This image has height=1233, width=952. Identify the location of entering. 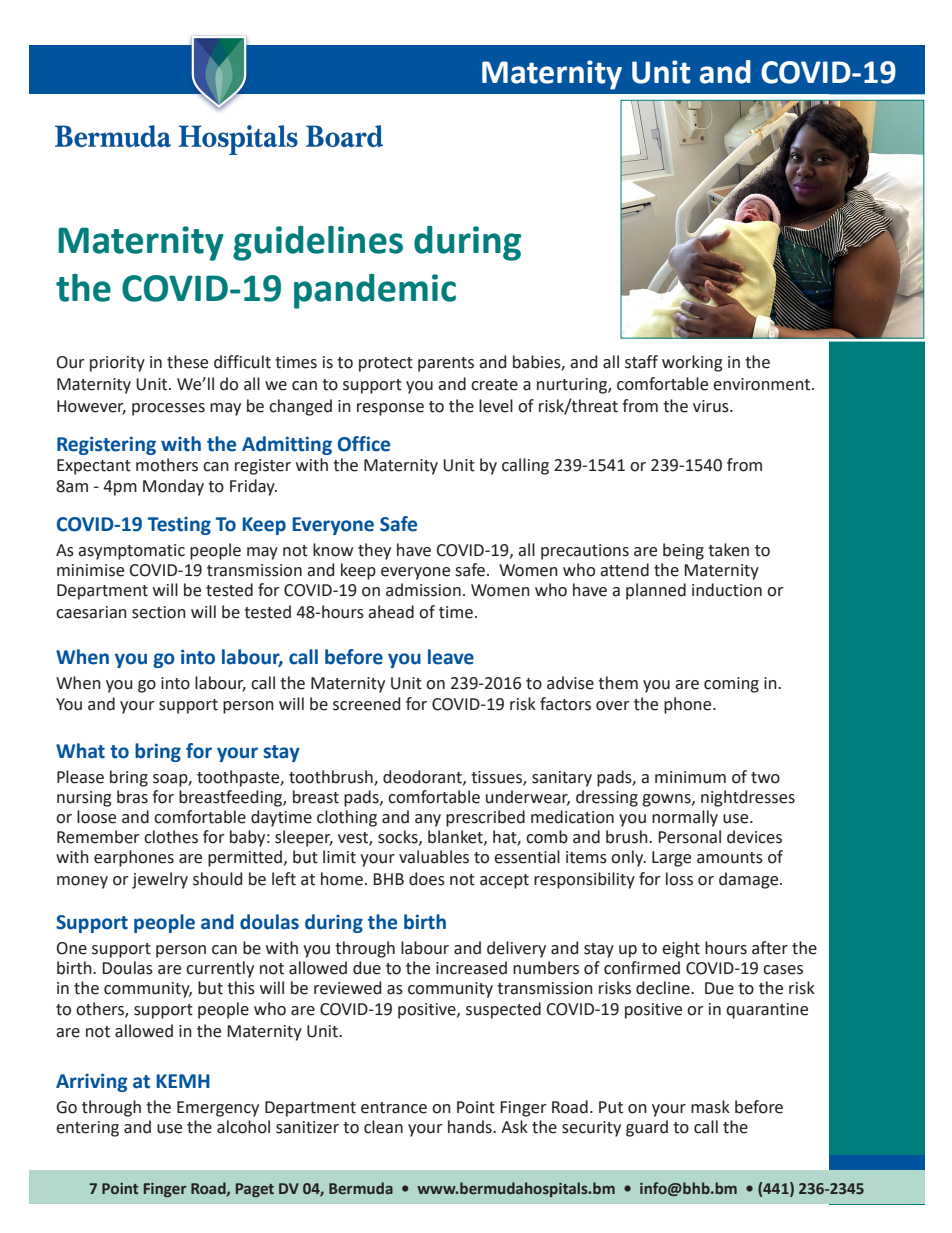
(87, 1129).
